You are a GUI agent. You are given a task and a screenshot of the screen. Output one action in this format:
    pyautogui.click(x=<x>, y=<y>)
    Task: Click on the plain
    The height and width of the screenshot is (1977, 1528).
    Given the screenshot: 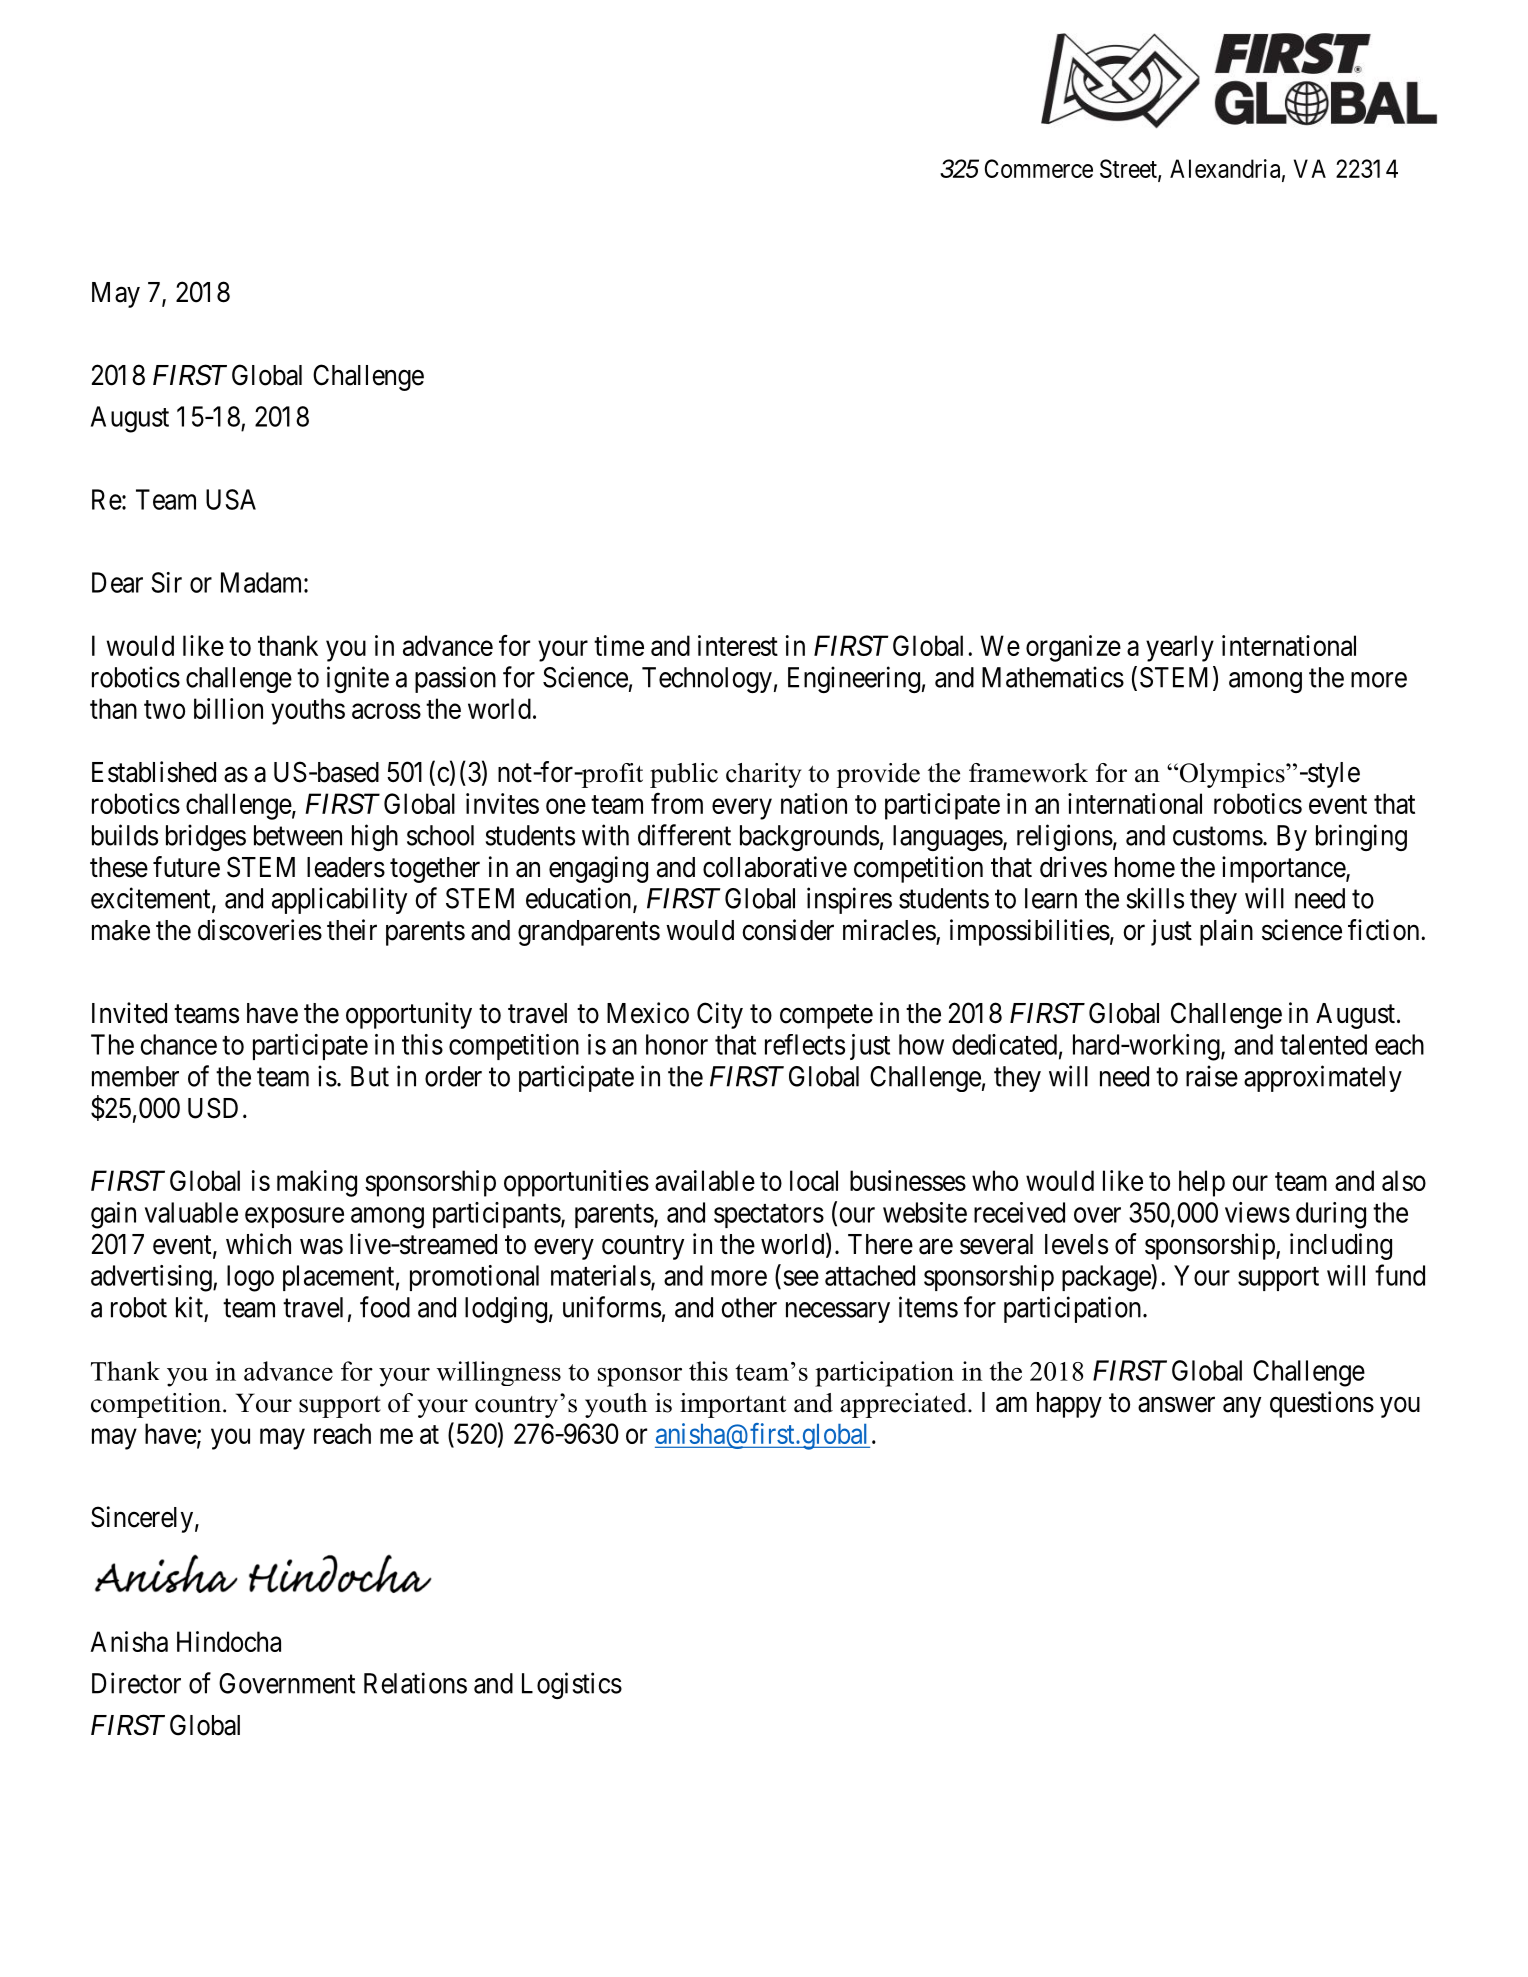 What is the action you would take?
    pyautogui.click(x=1226, y=932)
